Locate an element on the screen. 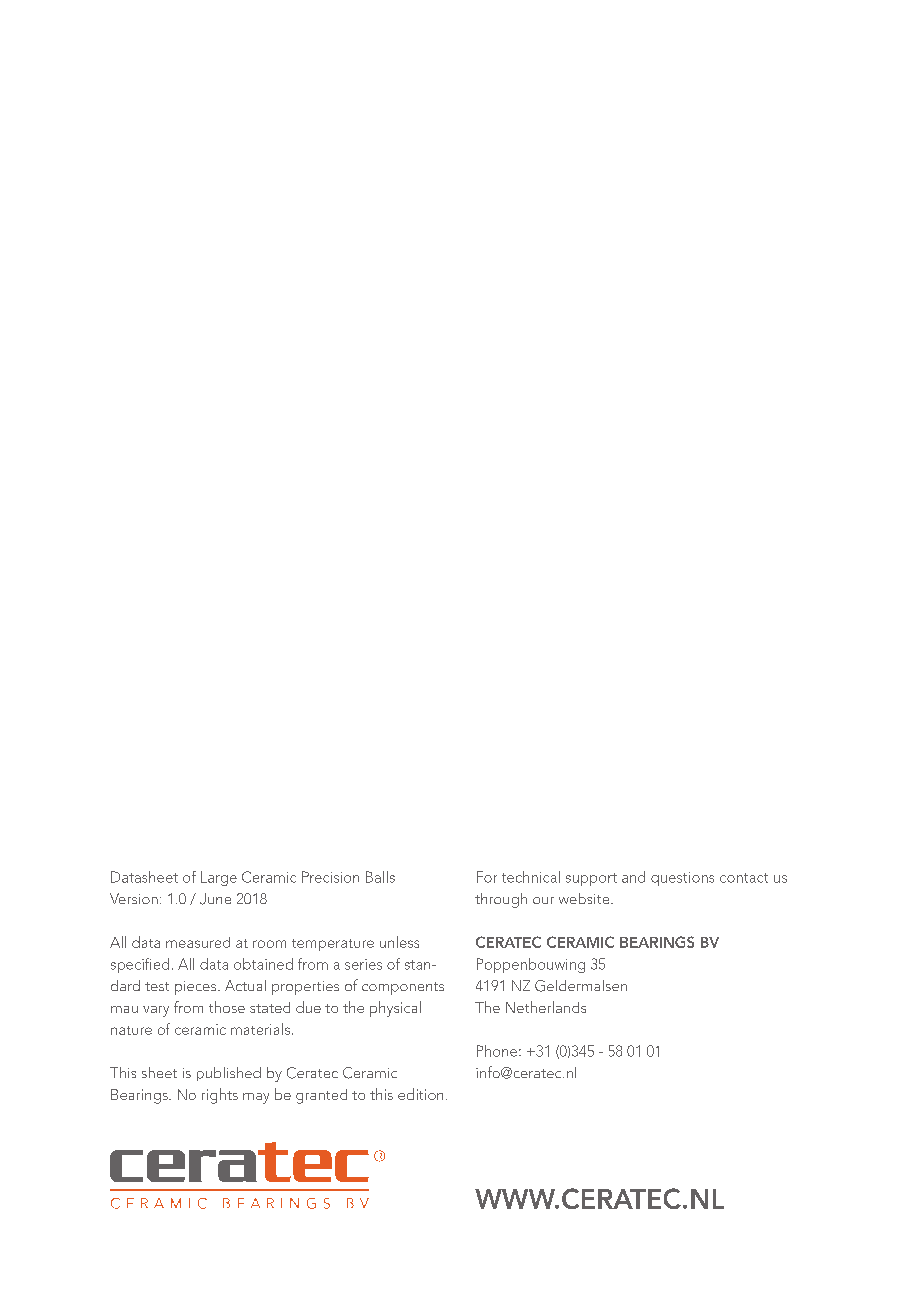 This screenshot has width=924, height=1308. Large is located at coordinates (219, 878).
